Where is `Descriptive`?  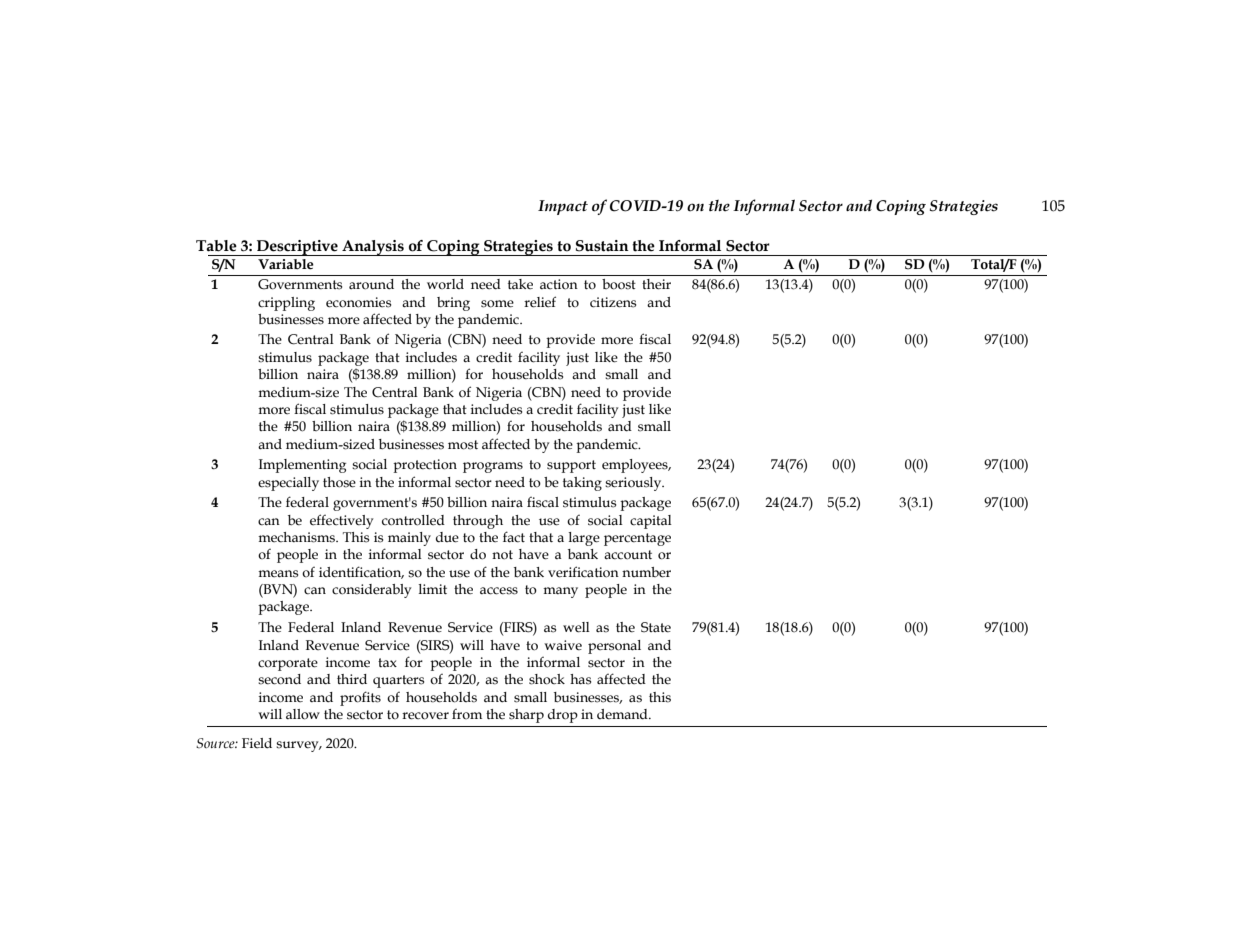 Descriptive is located at coordinates (297, 248).
